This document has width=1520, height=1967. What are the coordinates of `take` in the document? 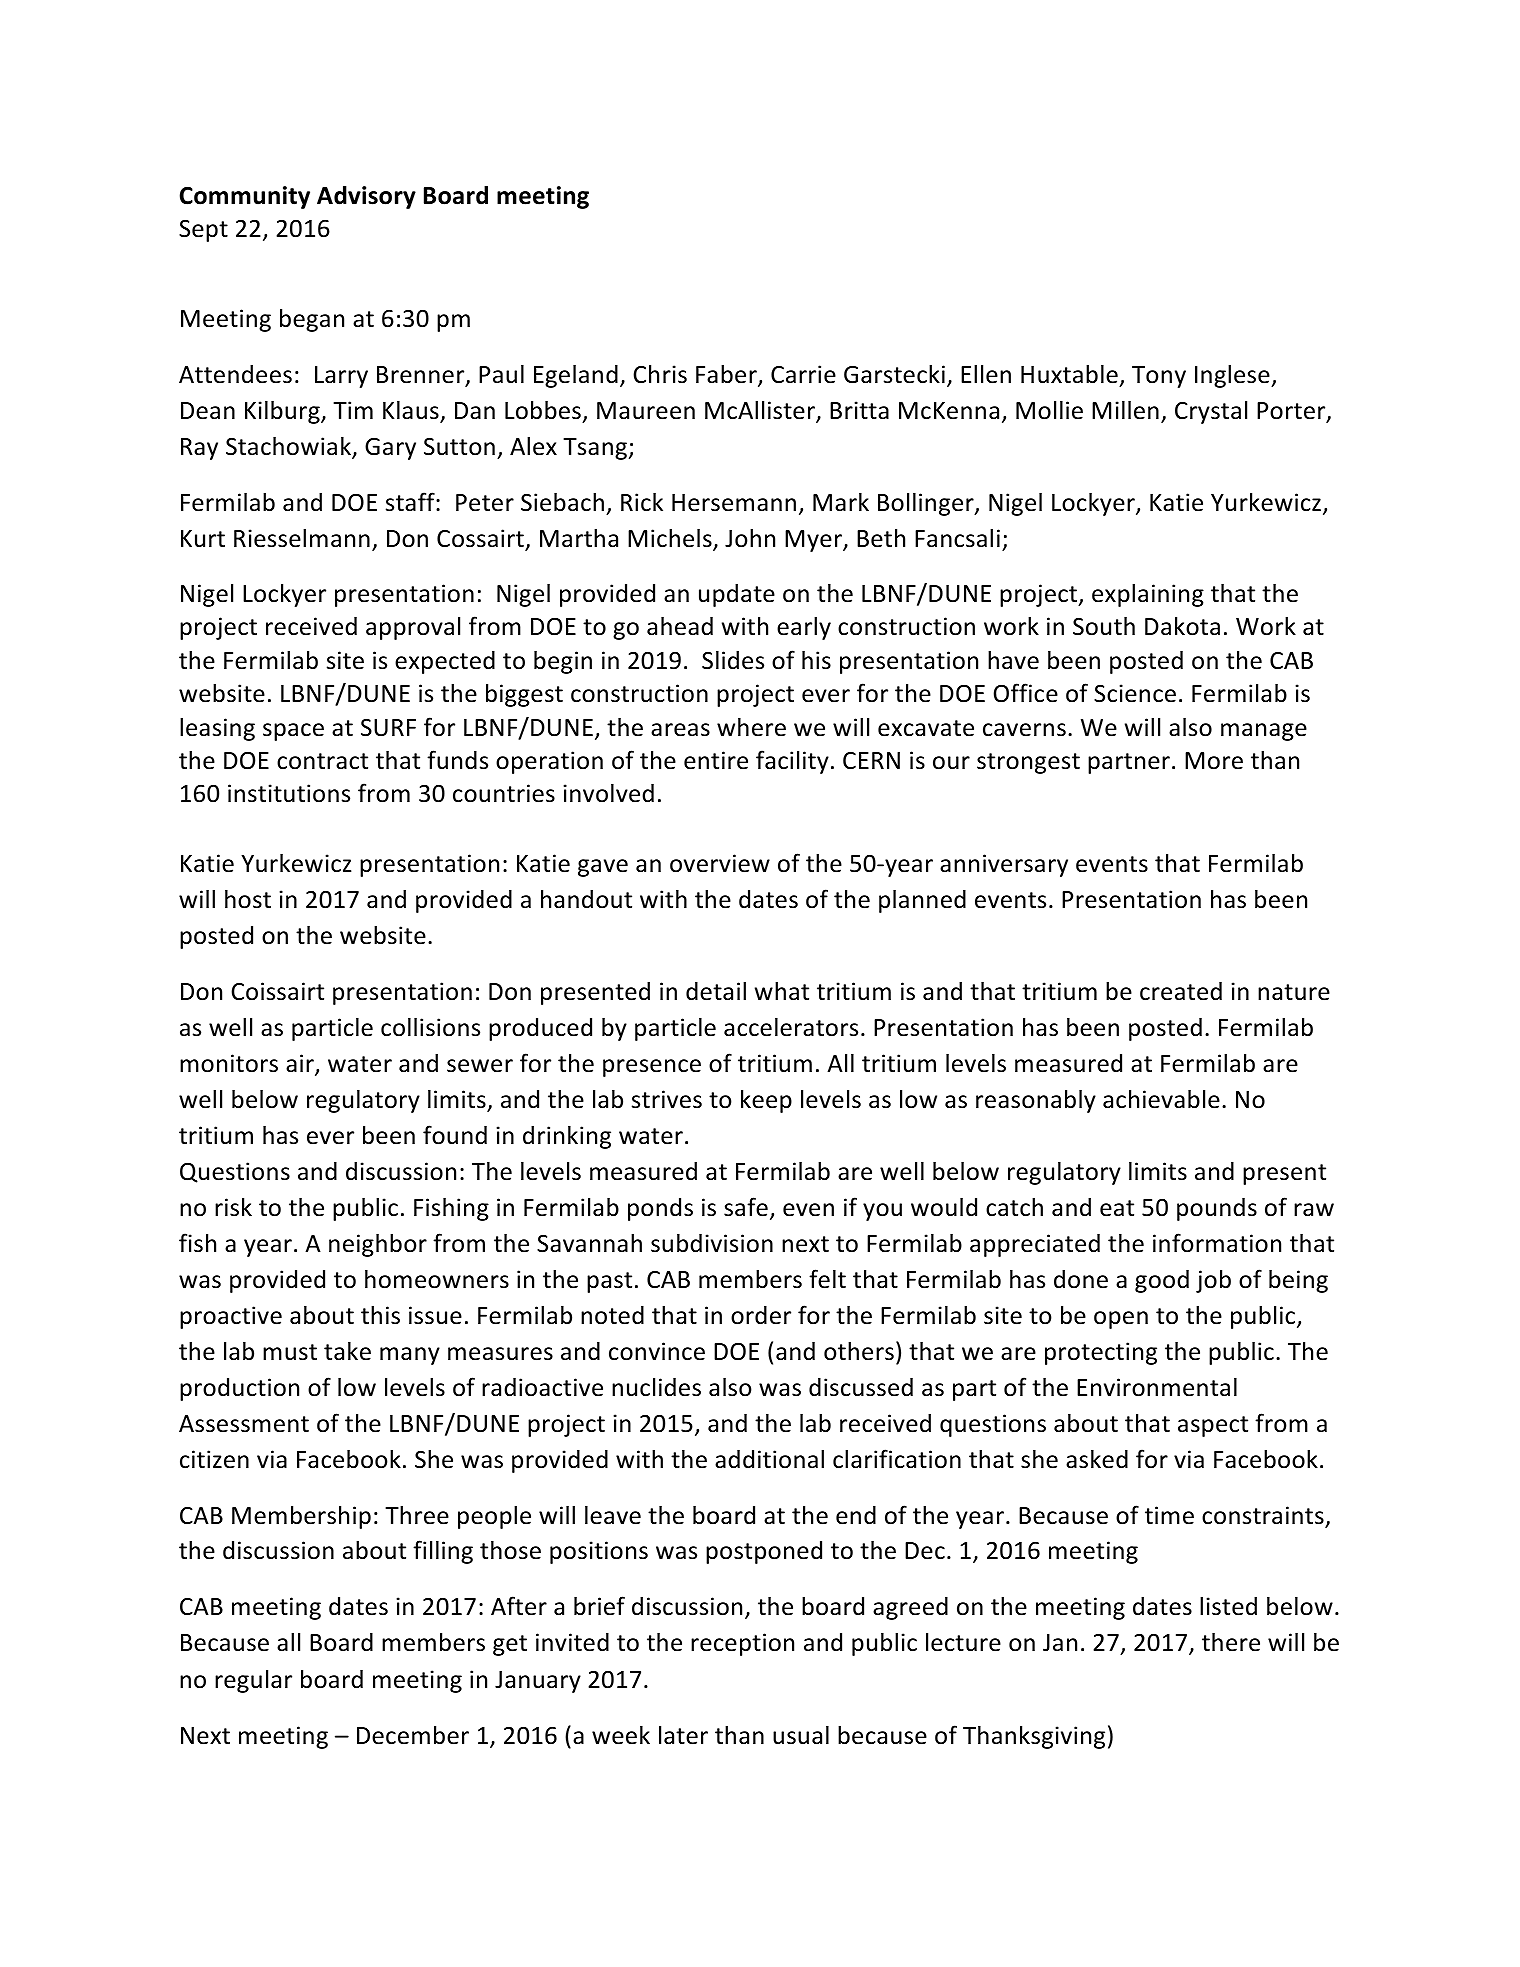 It's located at (347, 1351).
